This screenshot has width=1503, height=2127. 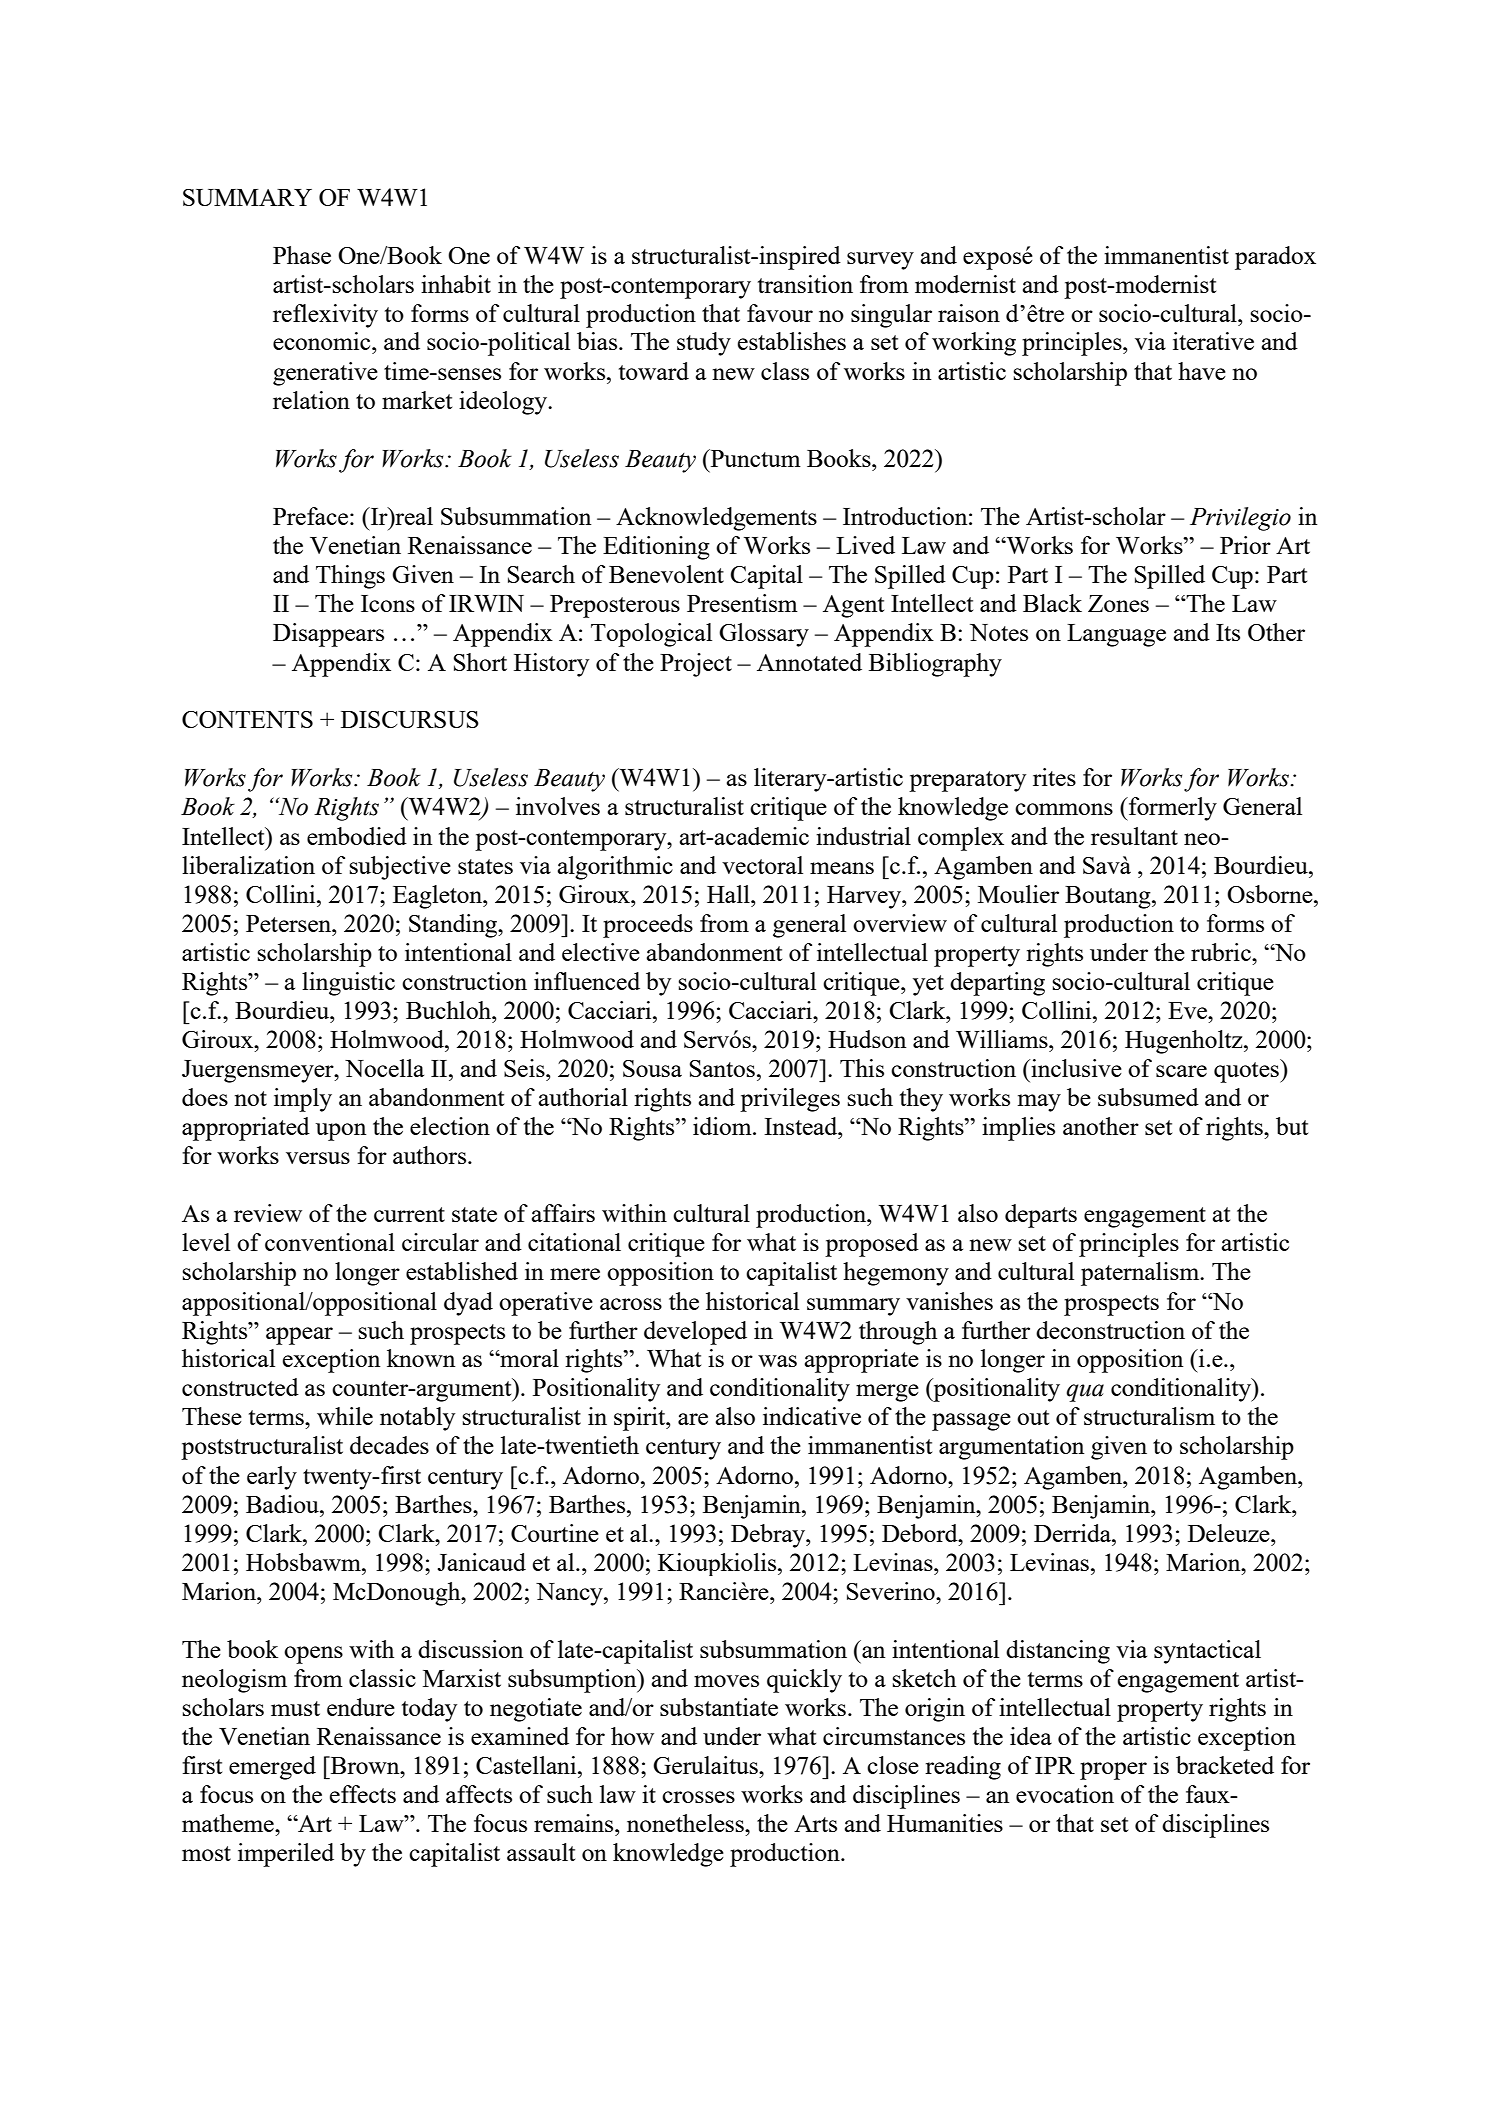 What do you see at coordinates (1225, 1765) in the screenshot?
I see `bracketed` at bounding box center [1225, 1765].
